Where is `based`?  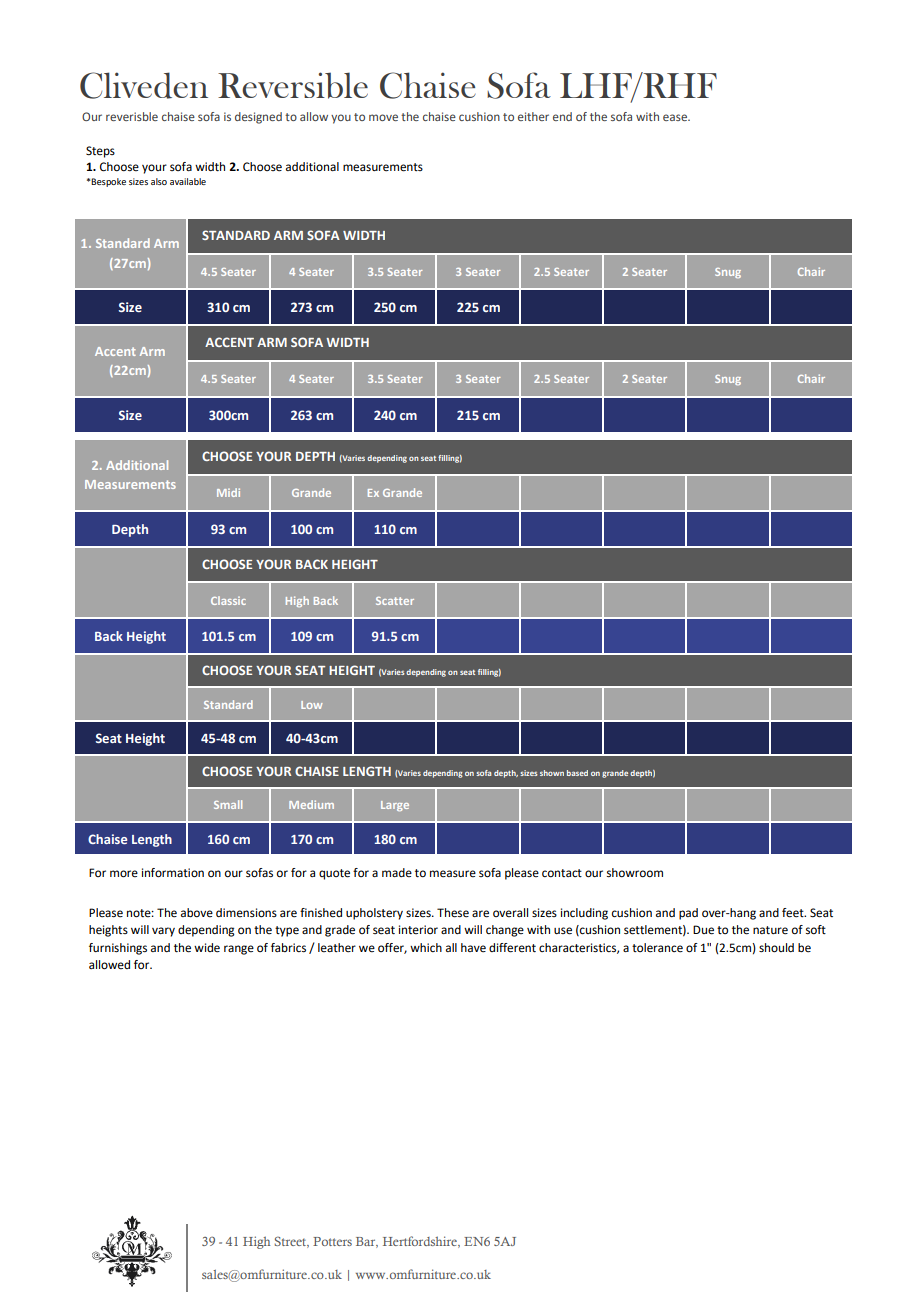 based is located at coordinates (577, 773).
